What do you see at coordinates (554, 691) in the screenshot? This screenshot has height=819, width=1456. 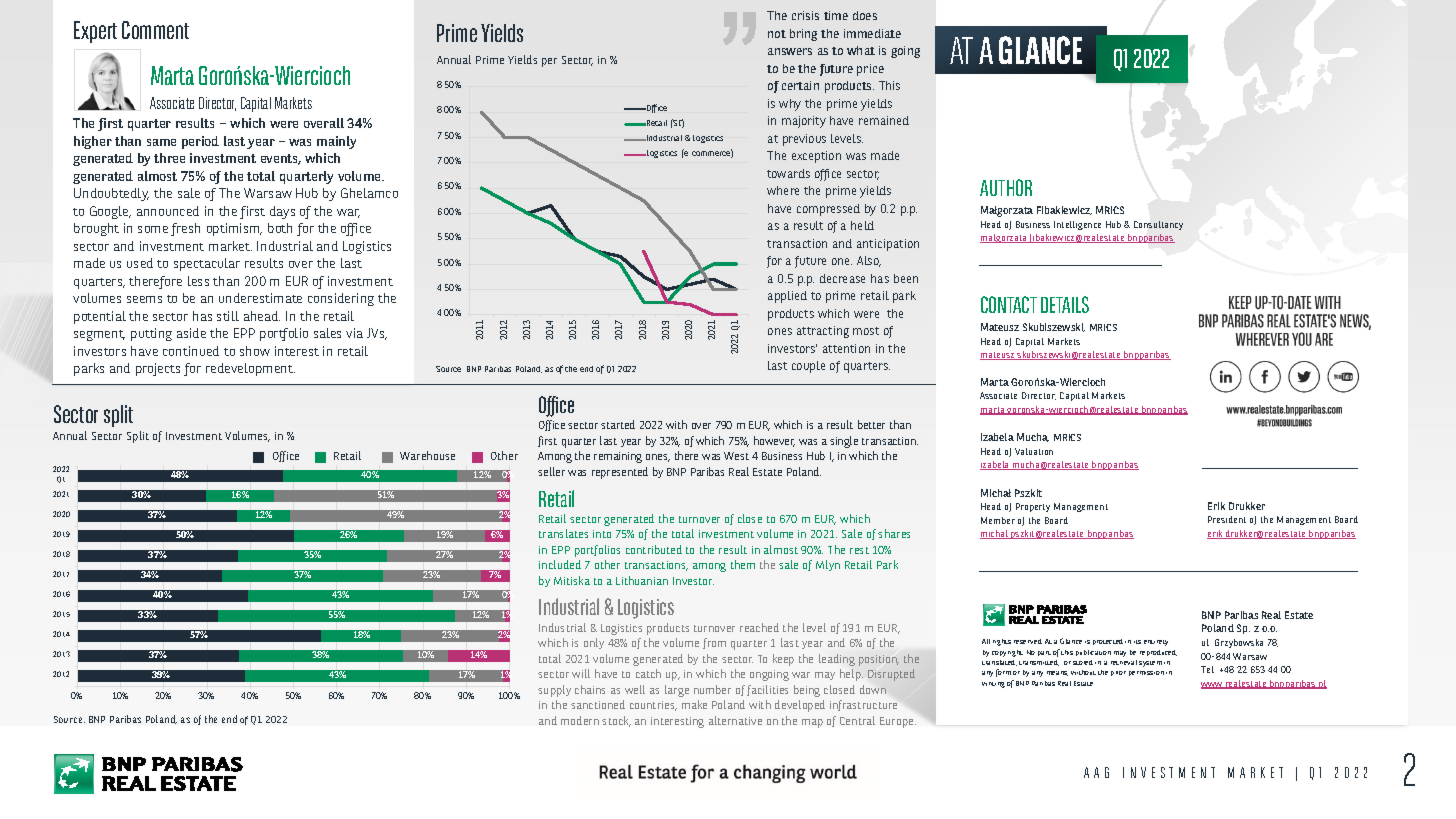 I see `supply` at bounding box center [554, 691].
